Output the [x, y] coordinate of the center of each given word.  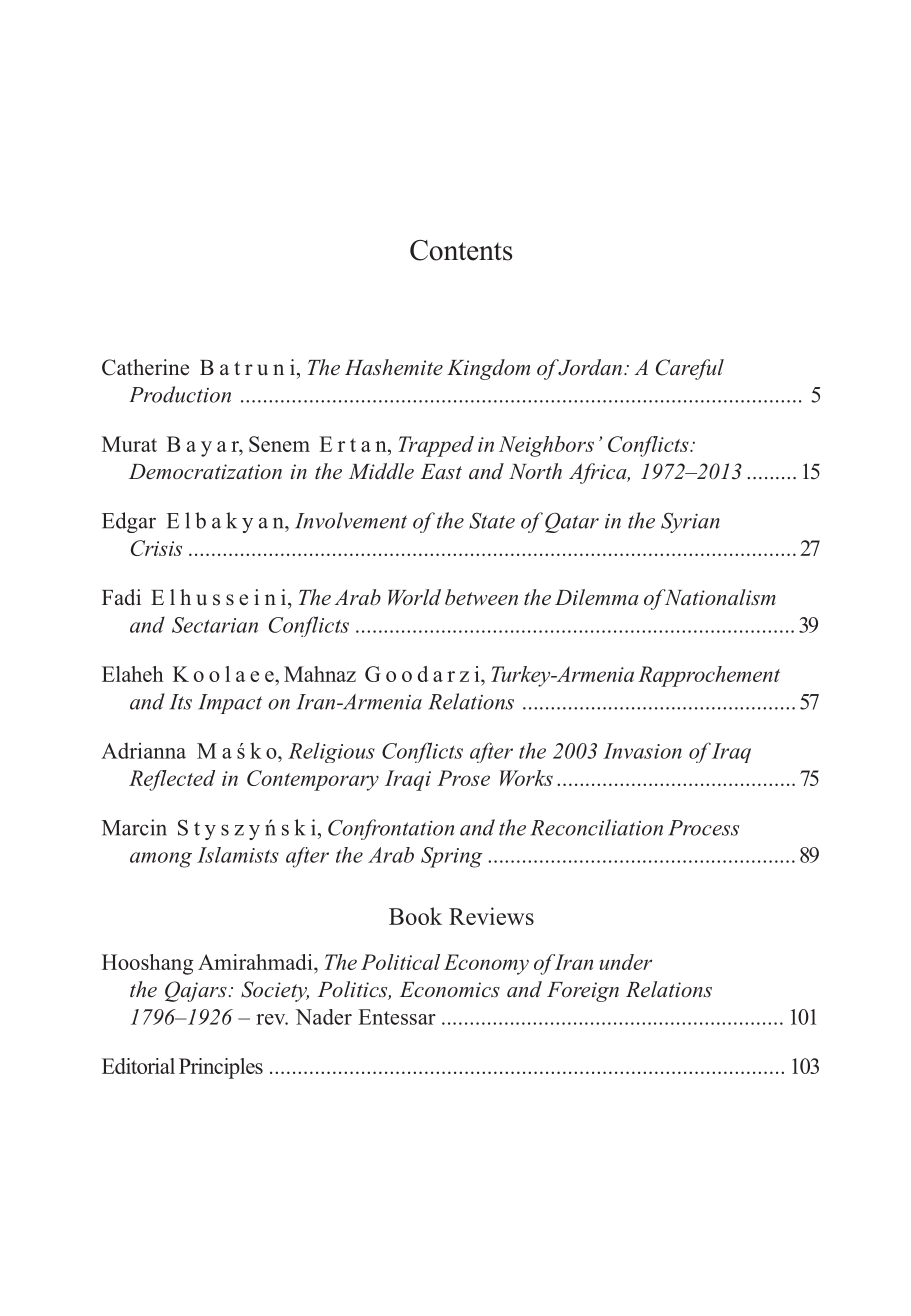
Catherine [145, 367]
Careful [690, 369]
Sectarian [215, 625]
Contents [461, 250]
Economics [450, 990]
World [414, 597]
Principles [221, 1068]
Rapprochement [709, 676]
